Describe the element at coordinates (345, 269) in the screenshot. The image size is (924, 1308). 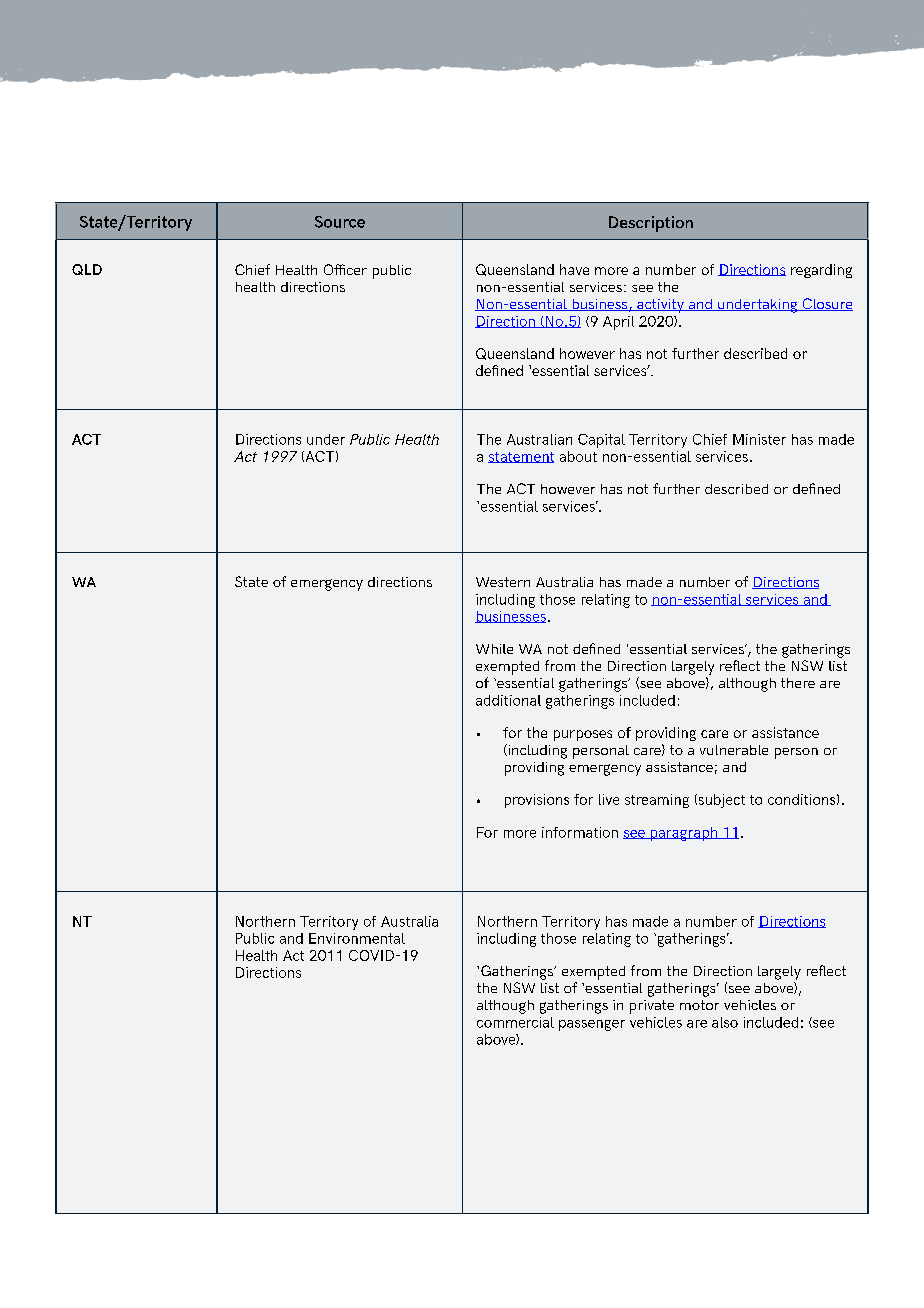
I see `Officer` at that location.
